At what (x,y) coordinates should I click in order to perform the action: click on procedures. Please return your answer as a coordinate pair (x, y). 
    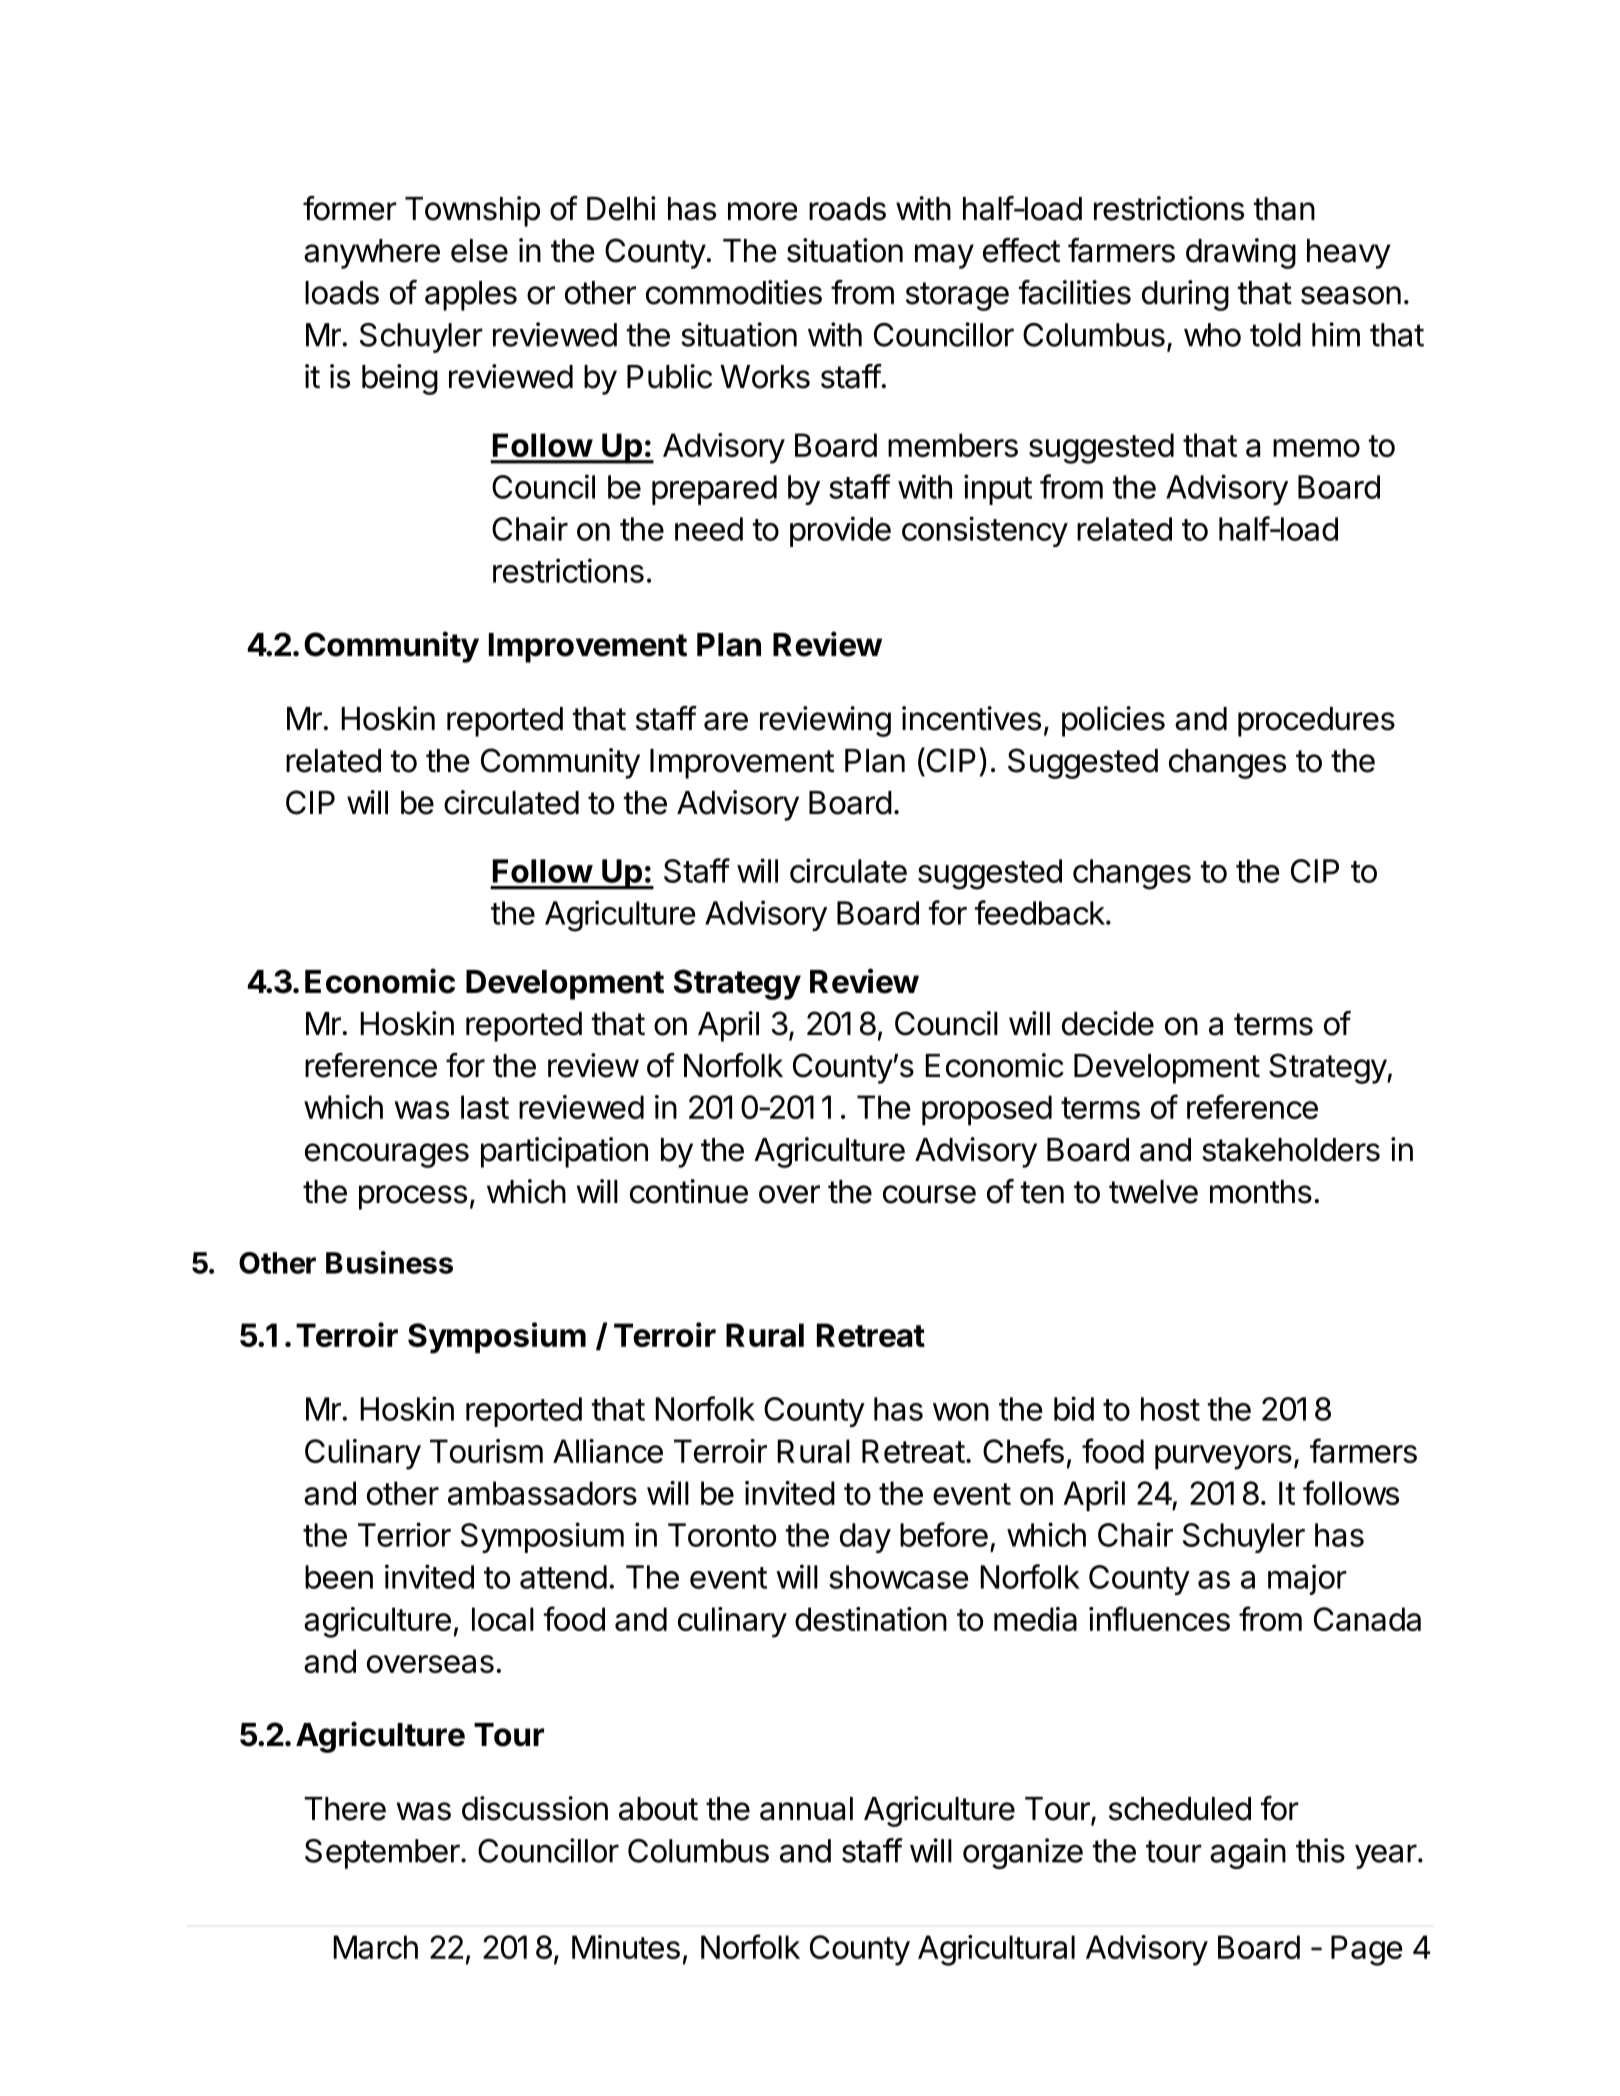
    Looking at the image, I should click on (1316, 722).
